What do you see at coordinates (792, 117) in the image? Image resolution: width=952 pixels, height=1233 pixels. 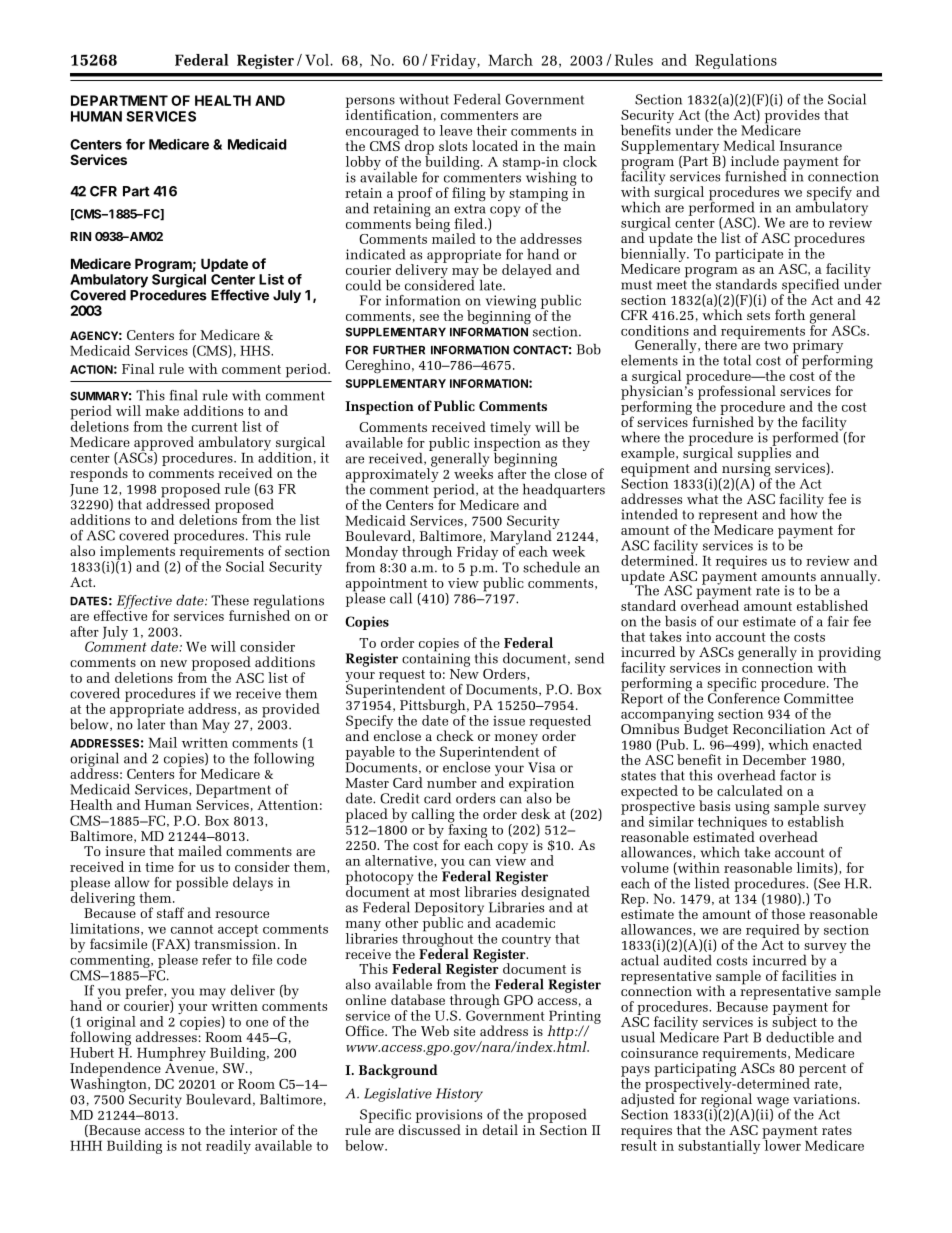 I see `provides` at bounding box center [792, 117].
